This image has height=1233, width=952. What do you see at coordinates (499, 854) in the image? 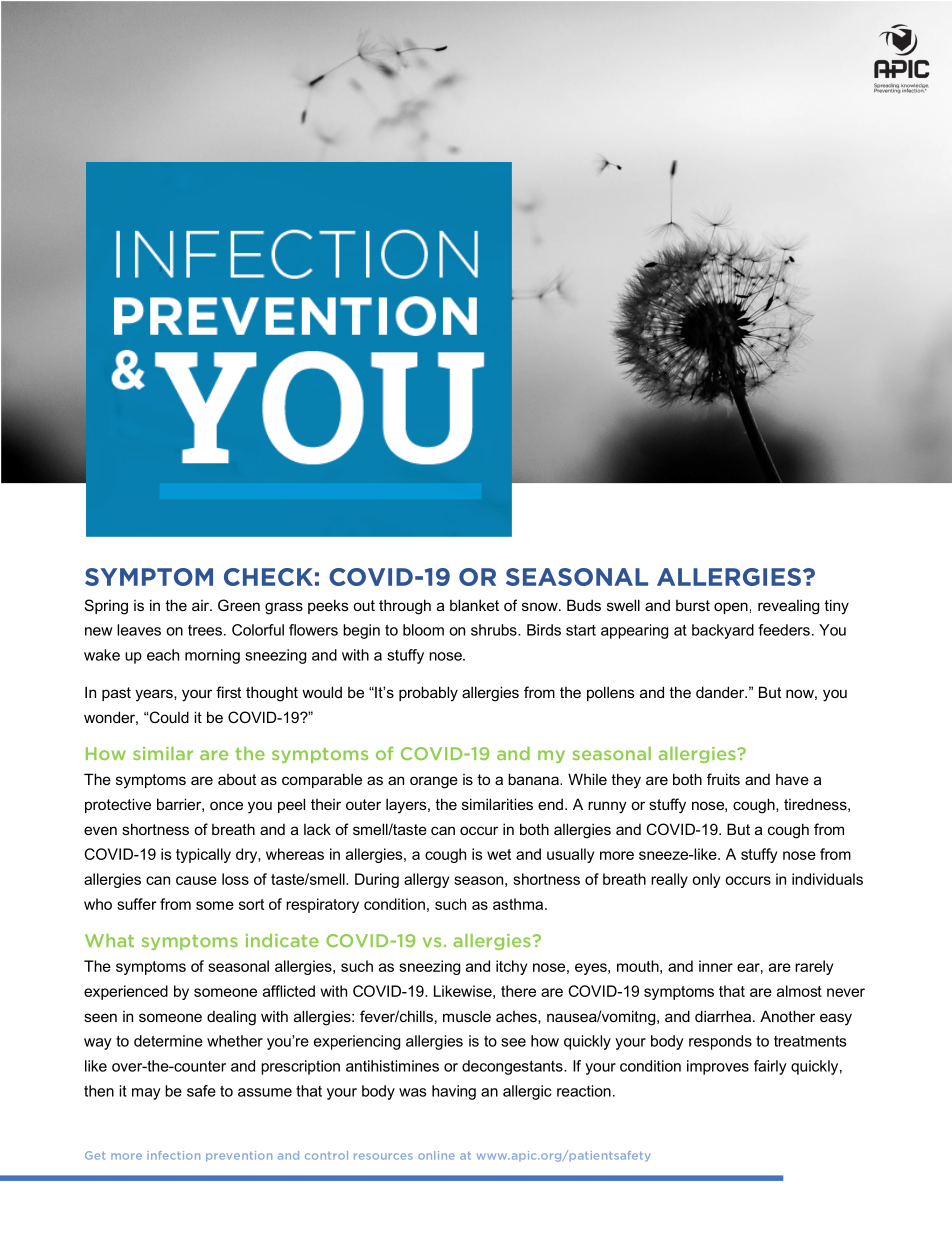
I see `wet` at bounding box center [499, 854].
